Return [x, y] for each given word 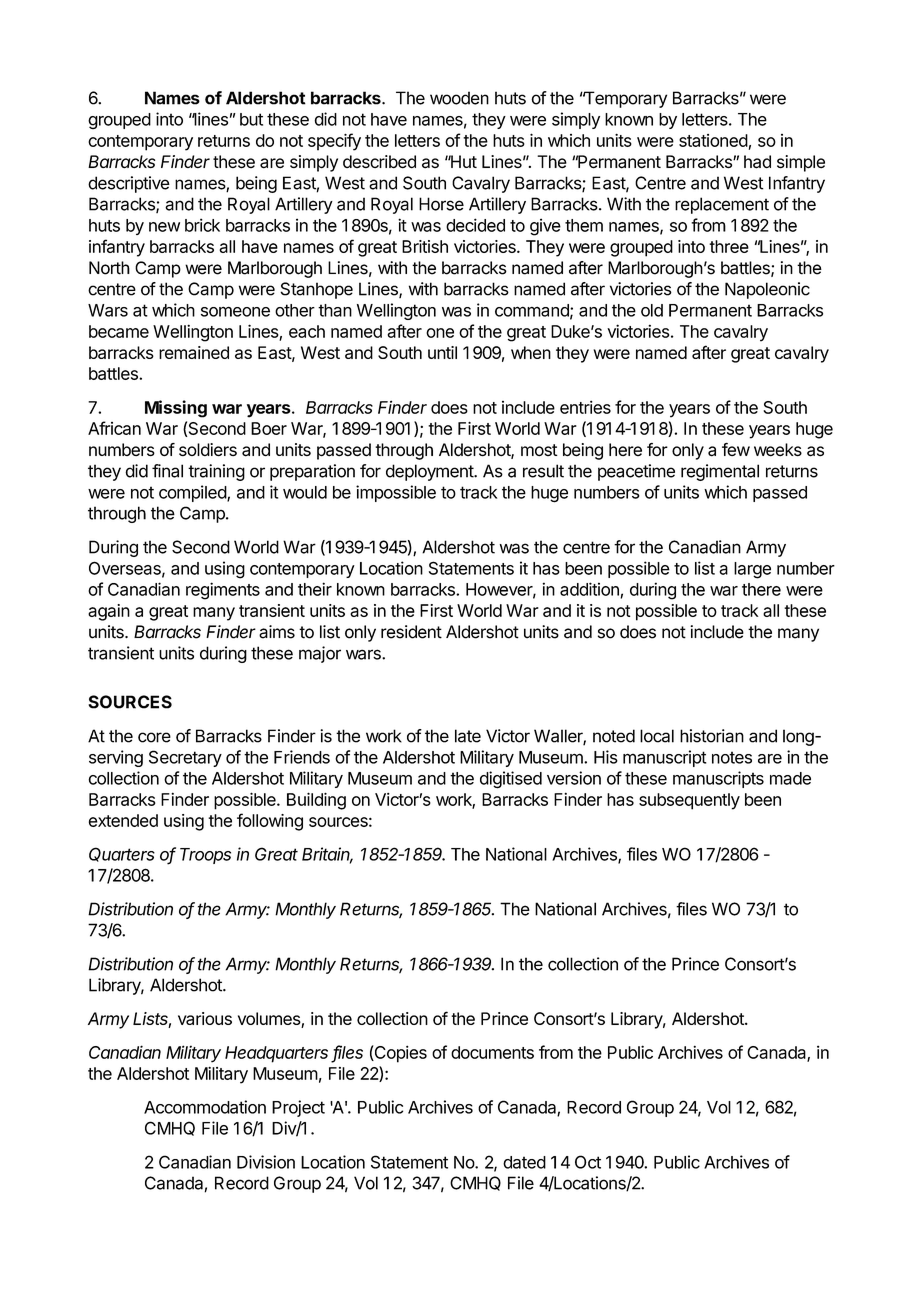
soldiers [208, 449]
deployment [430, 472]
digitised [511, 780]
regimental [720, 472]
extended [123, 820]
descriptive [129, 184]
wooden [459, 98]
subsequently [689, 801]
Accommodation [205, 1107]
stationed [713, 140]
